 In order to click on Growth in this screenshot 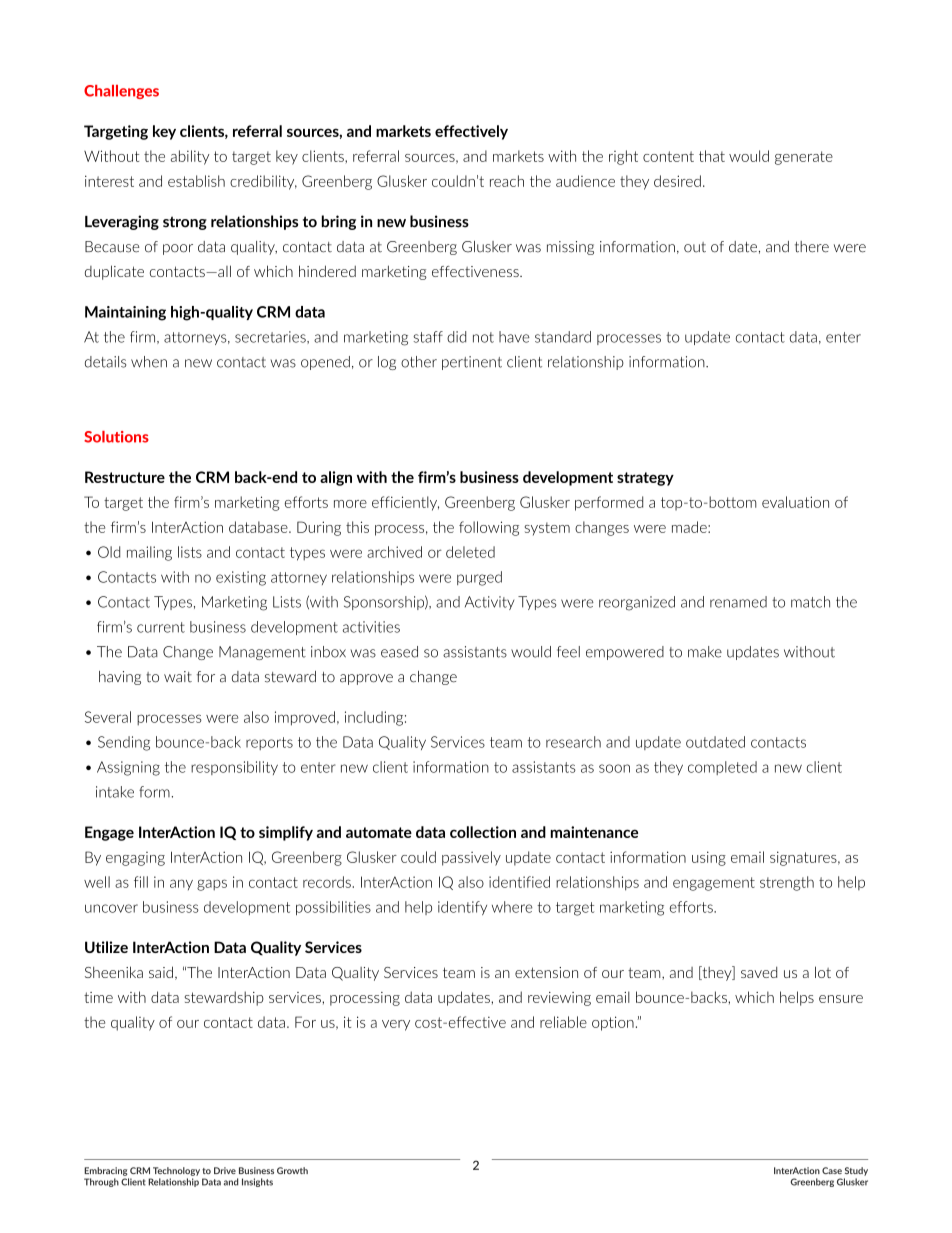, I will do `click(292, 1170)`.
